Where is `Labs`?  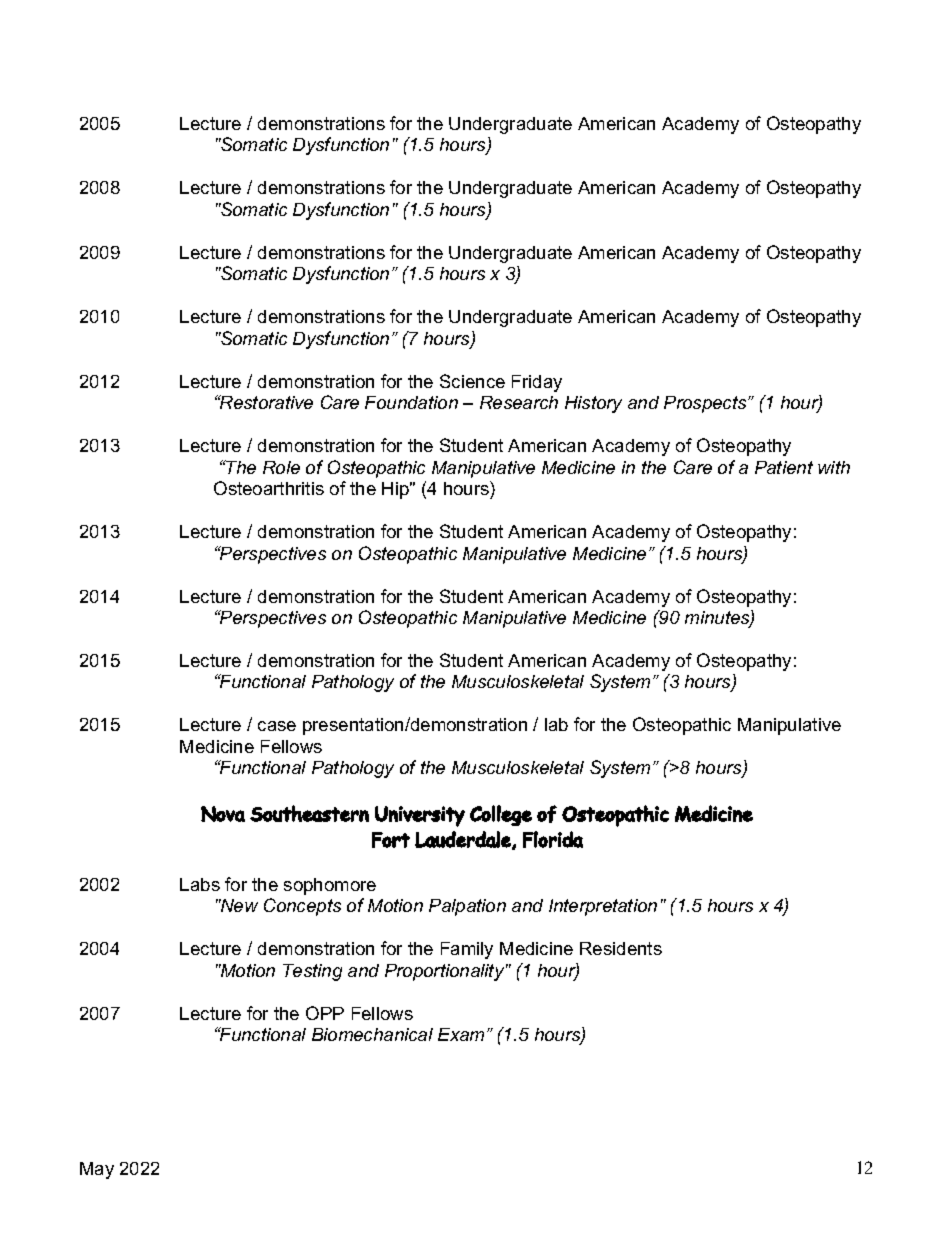 Labs is located at coordinates (200, 884).
